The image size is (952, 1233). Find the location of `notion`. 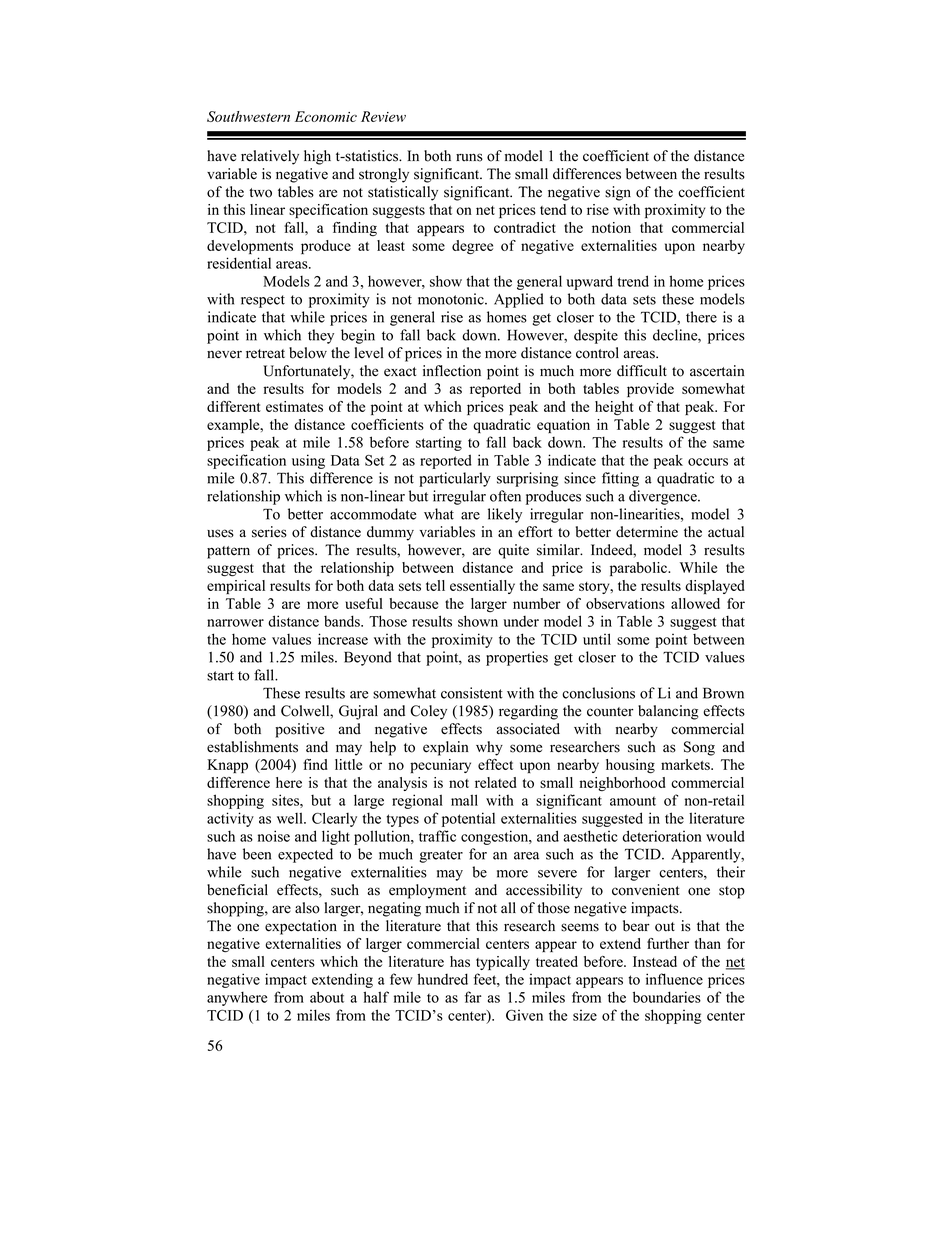

notion is located at coordinates (611, 227).
